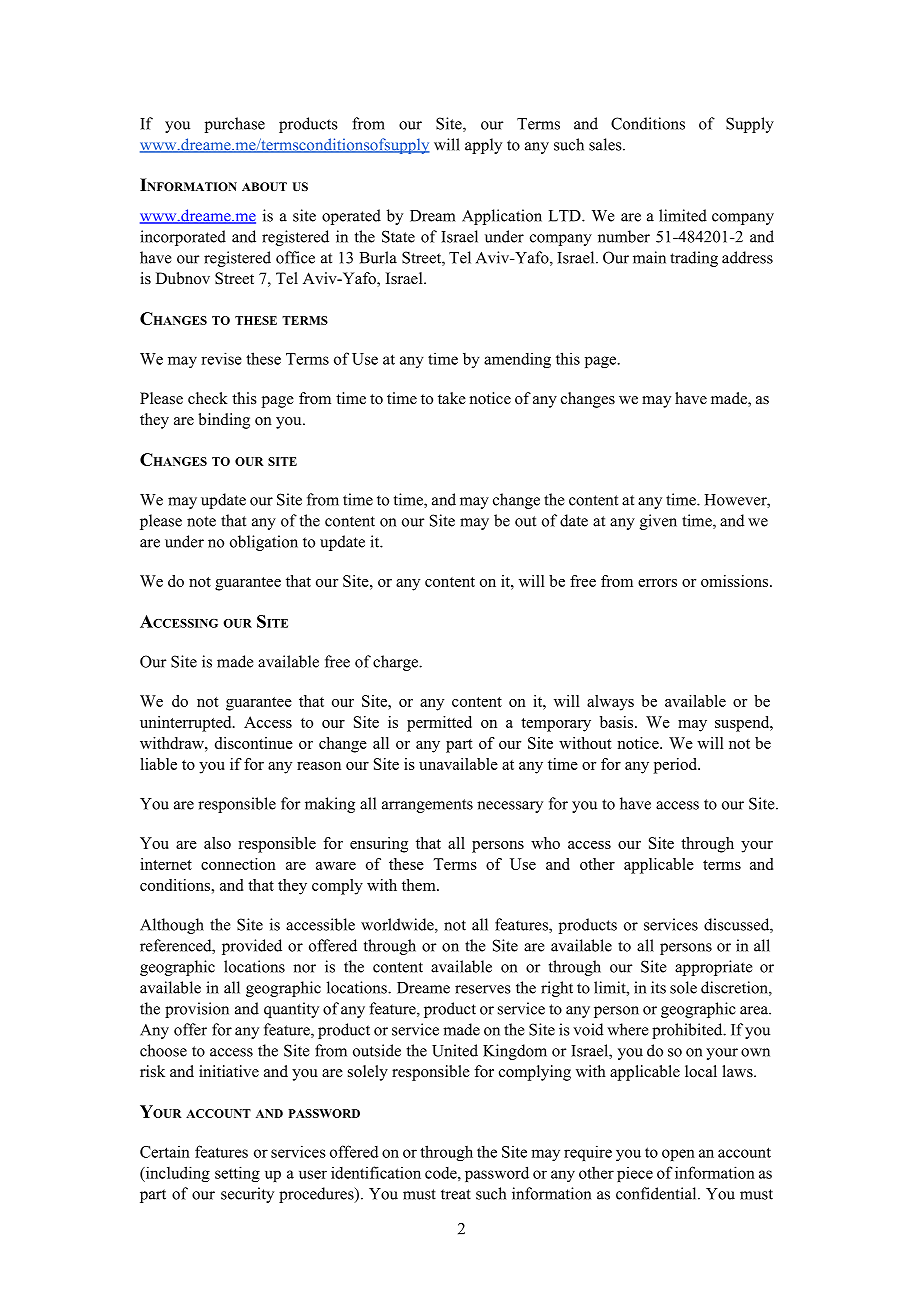 This screenshot has width=924, height=1309. Describe the element at coordinates (187, 724) in the screenshot. I see `uninterrupted` at that location.
